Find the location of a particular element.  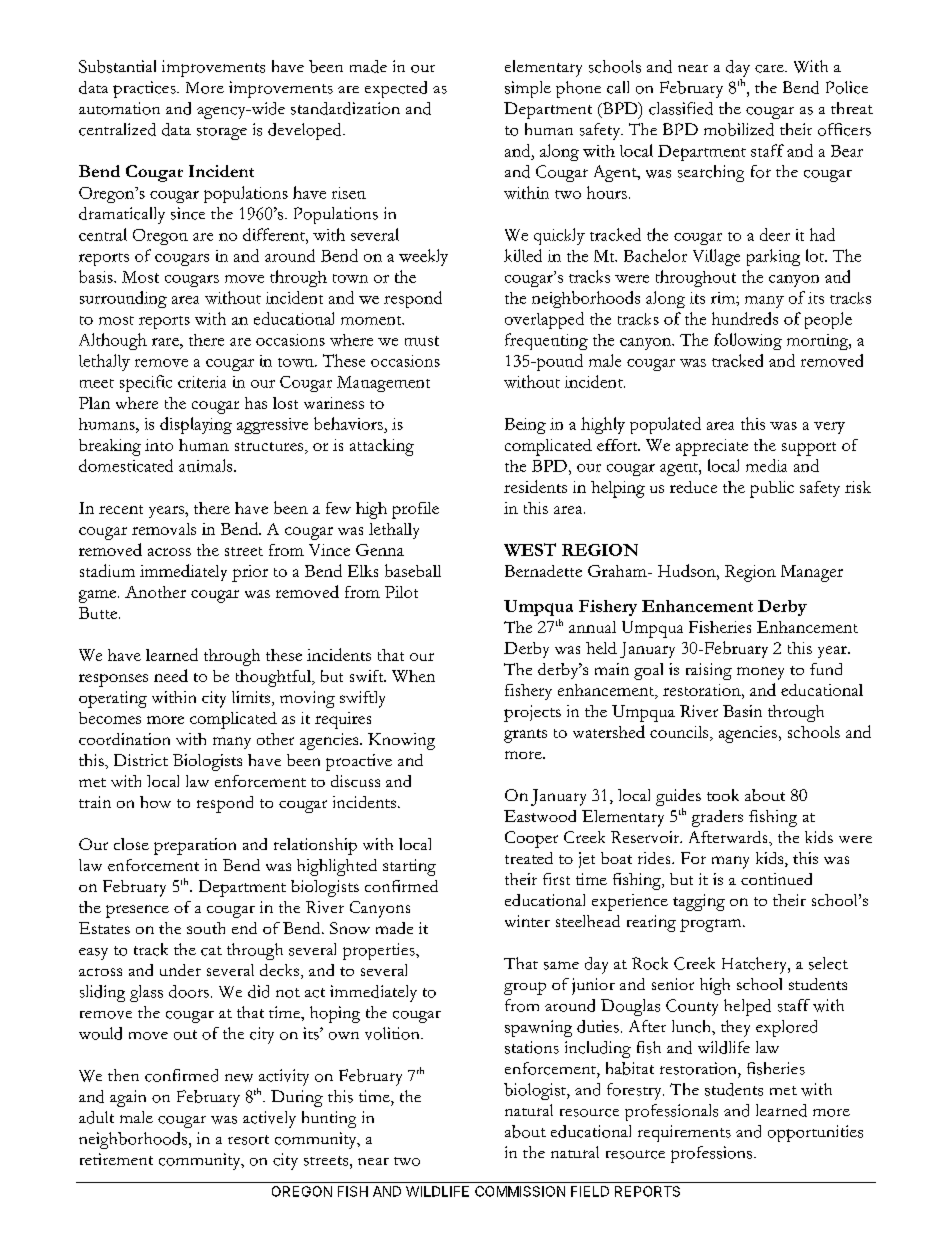

professions is located at coordinates (713, 1154).
